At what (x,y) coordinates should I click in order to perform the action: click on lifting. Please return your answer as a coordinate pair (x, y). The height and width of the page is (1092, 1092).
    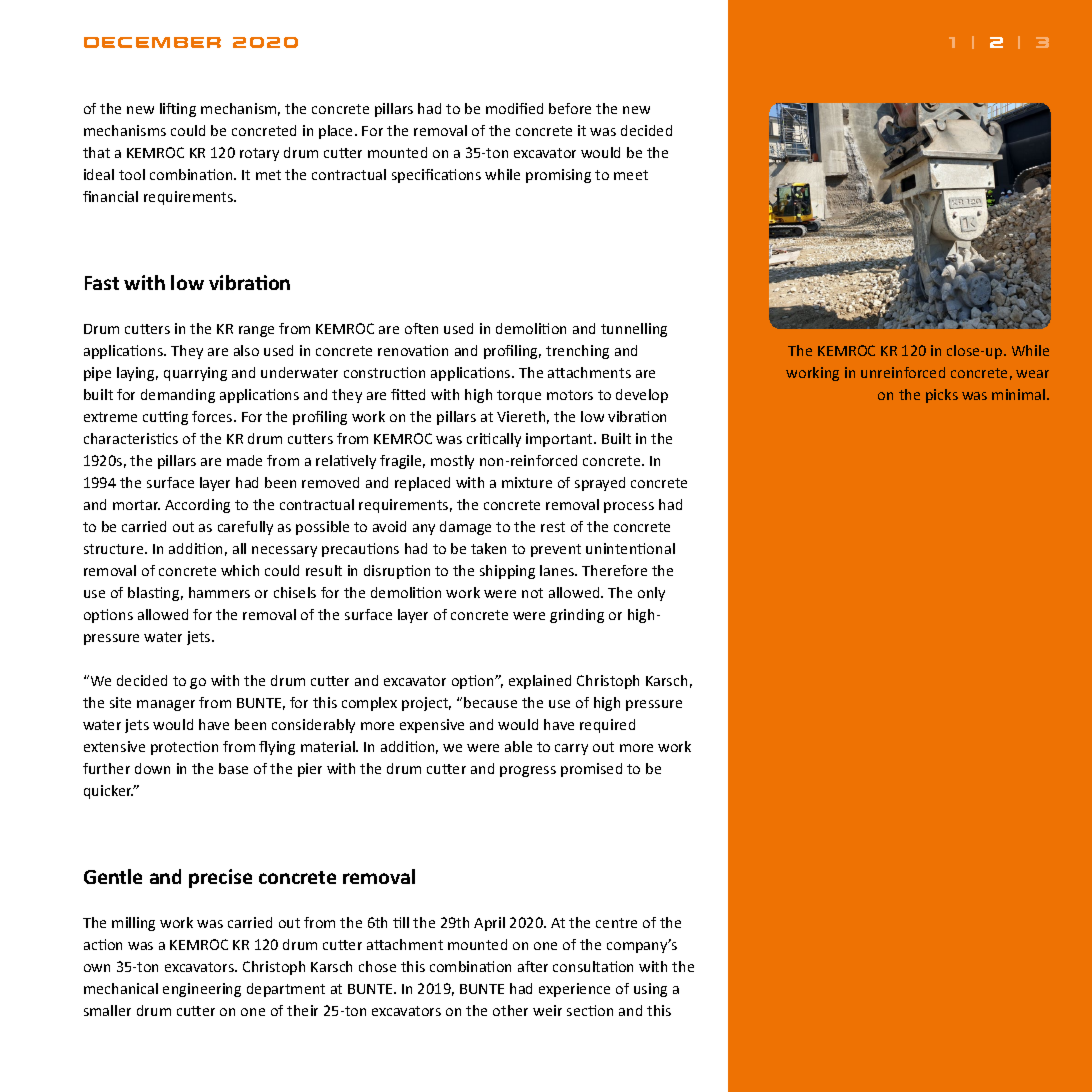
    Looking at the image, I should click on (178, 110).
